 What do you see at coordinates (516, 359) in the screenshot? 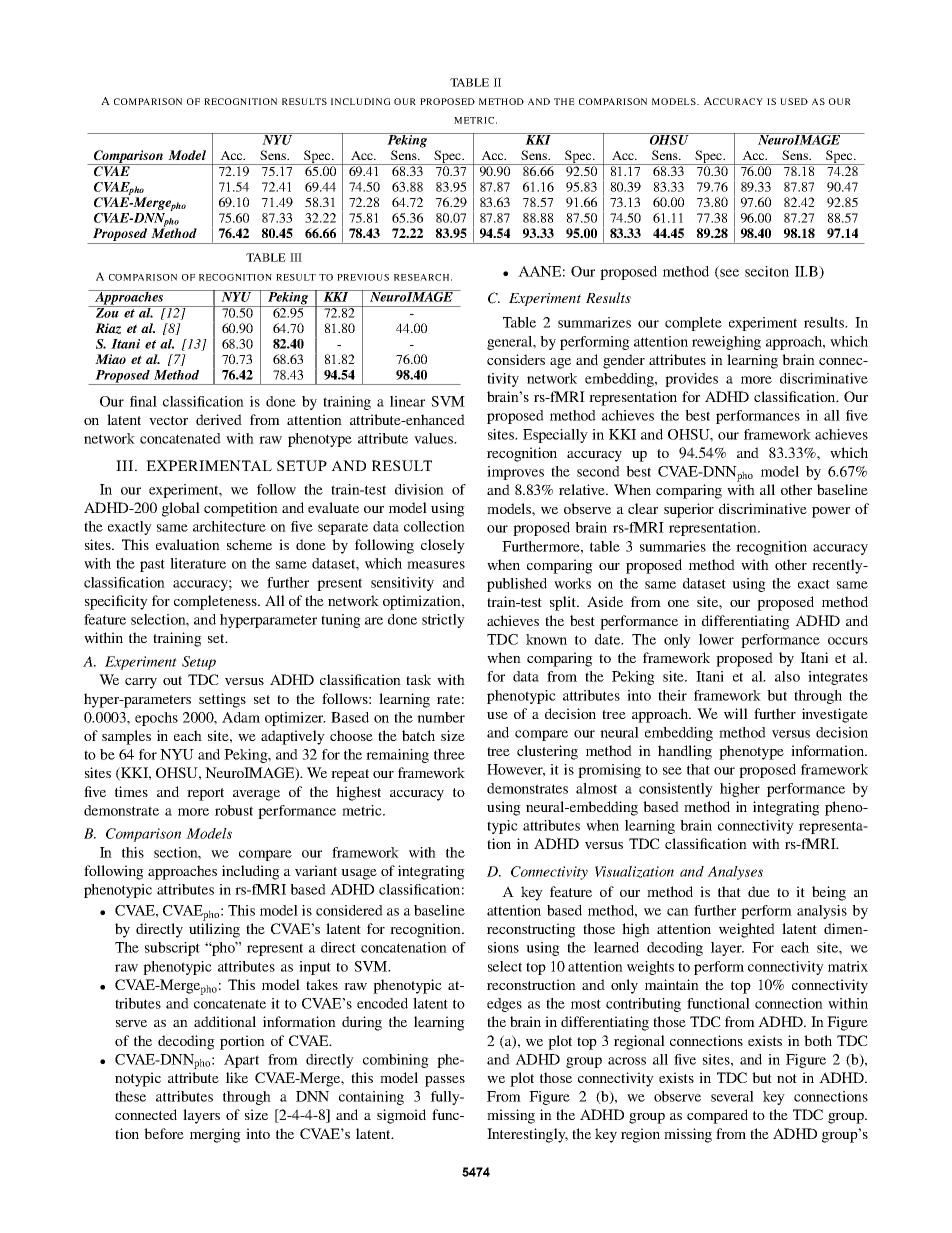
I see `considers` at bounding box center [516, 359].
